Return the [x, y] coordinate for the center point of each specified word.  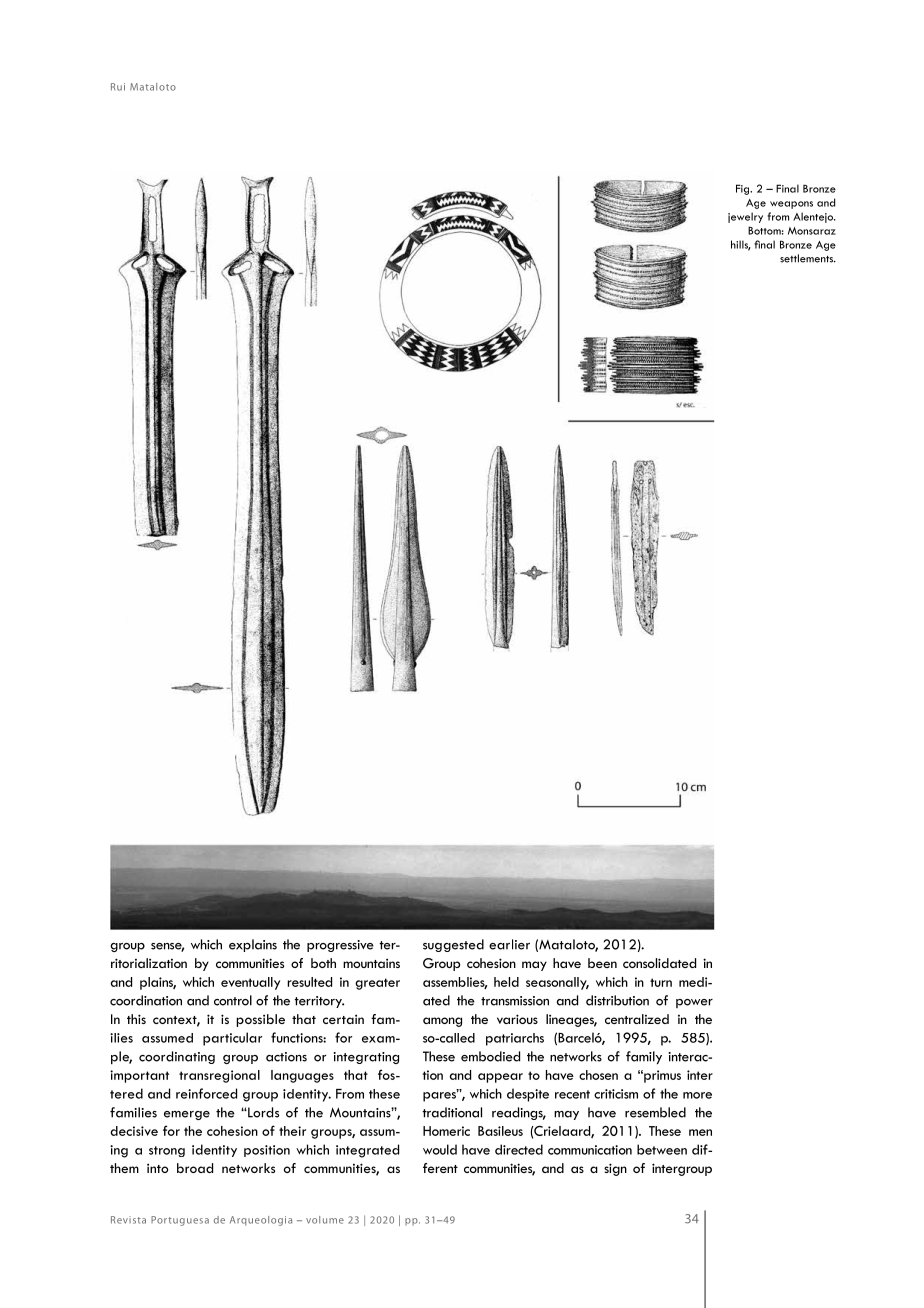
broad [195, 1168]
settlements [808, 258]
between [662, 1149]
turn [661, 982]
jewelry [745, 217]
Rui [118, 87]
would [440, 1149]
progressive [340, 946]
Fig [744, 189]
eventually [250, 983]
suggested [453, 945]
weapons [791, 205]
